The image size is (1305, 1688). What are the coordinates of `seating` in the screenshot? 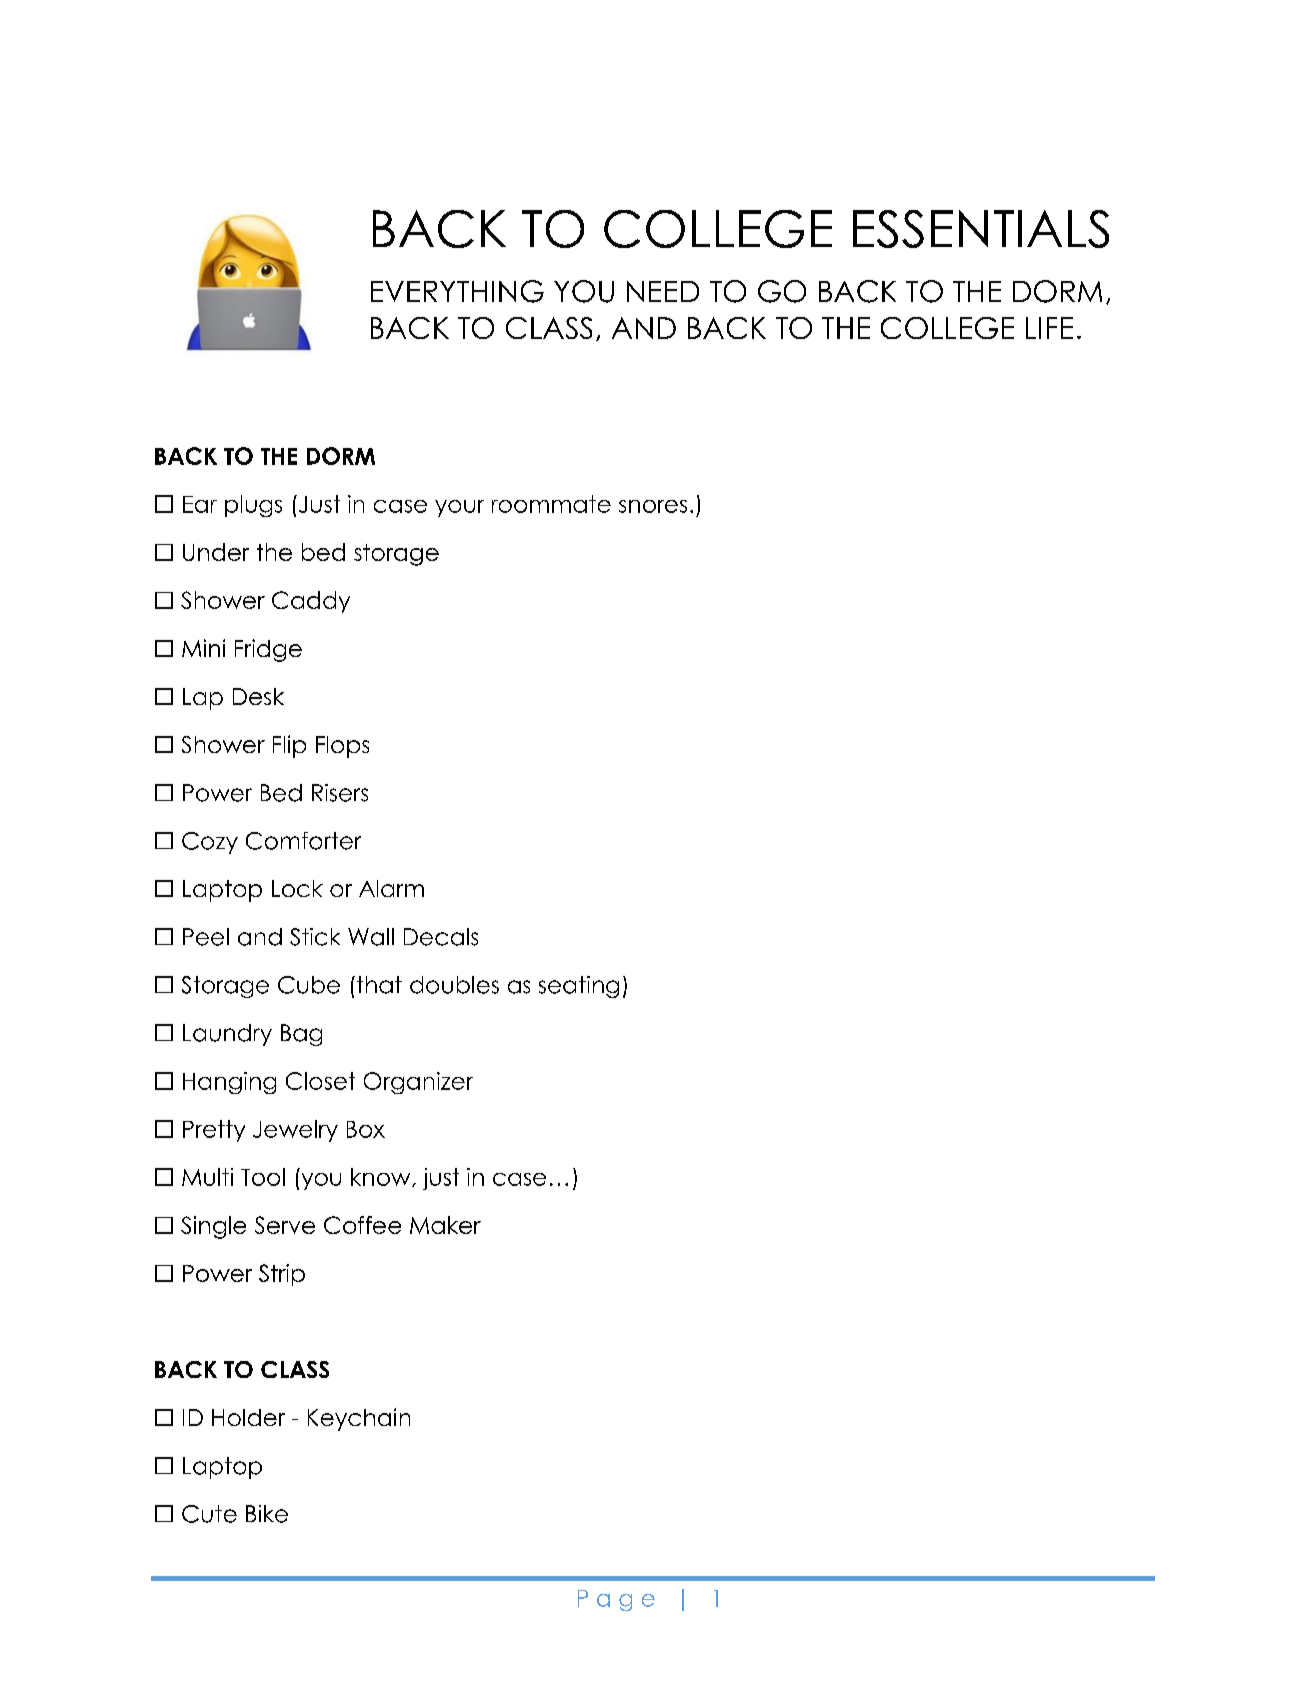 It's located at (579, 987).
